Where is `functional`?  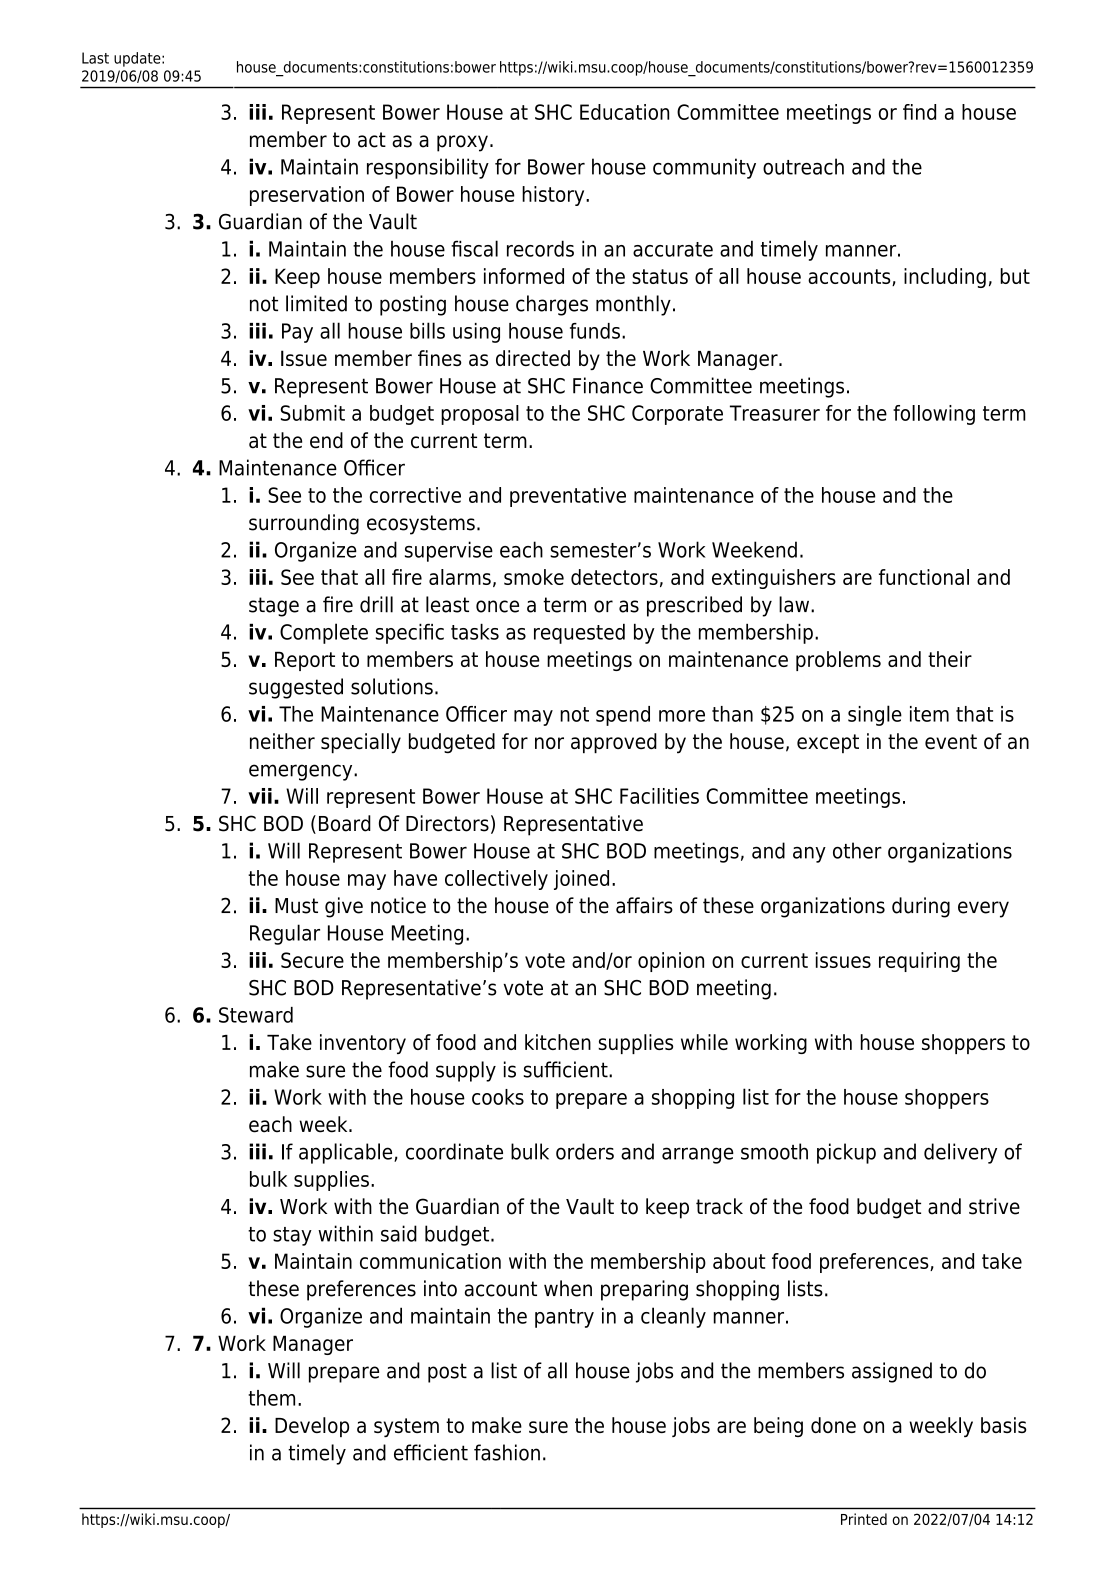 functional is located at coordinates (924, 577).
